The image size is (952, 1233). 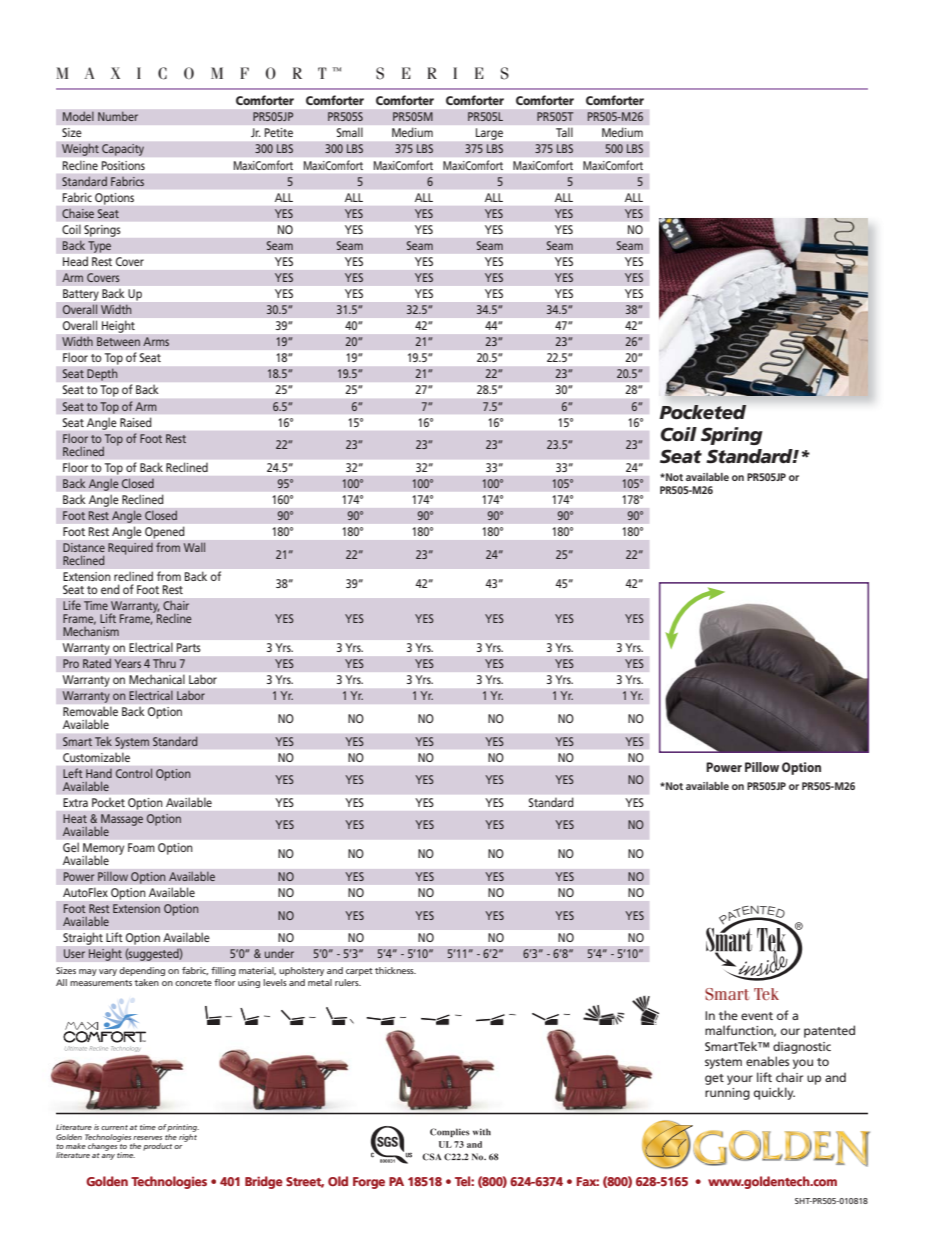 What do you see at coordinates (122, 149) in the image?
I see `Capacity` at bounding box center [122, 149].
